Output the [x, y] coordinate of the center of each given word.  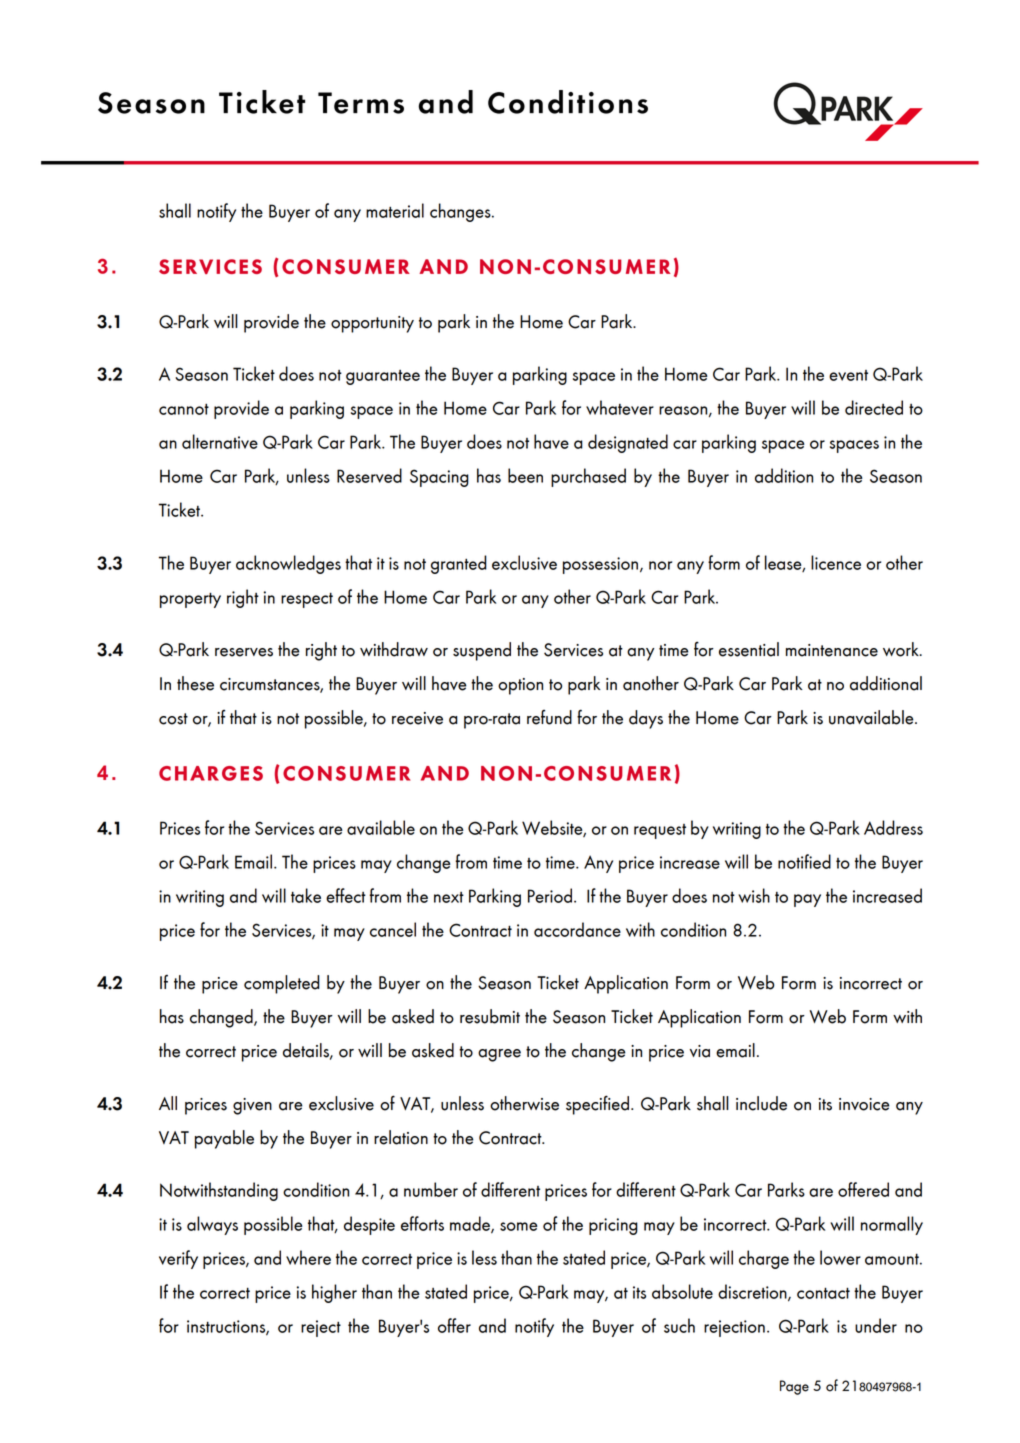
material [395, 210]
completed [282, 984]
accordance [577, 929]
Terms [361, 103]
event [848, 375]
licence [836, 562]
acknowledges [288, 564]
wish [754, 895]
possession [600, 565]
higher [334, 1293]
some [519, 1226]
